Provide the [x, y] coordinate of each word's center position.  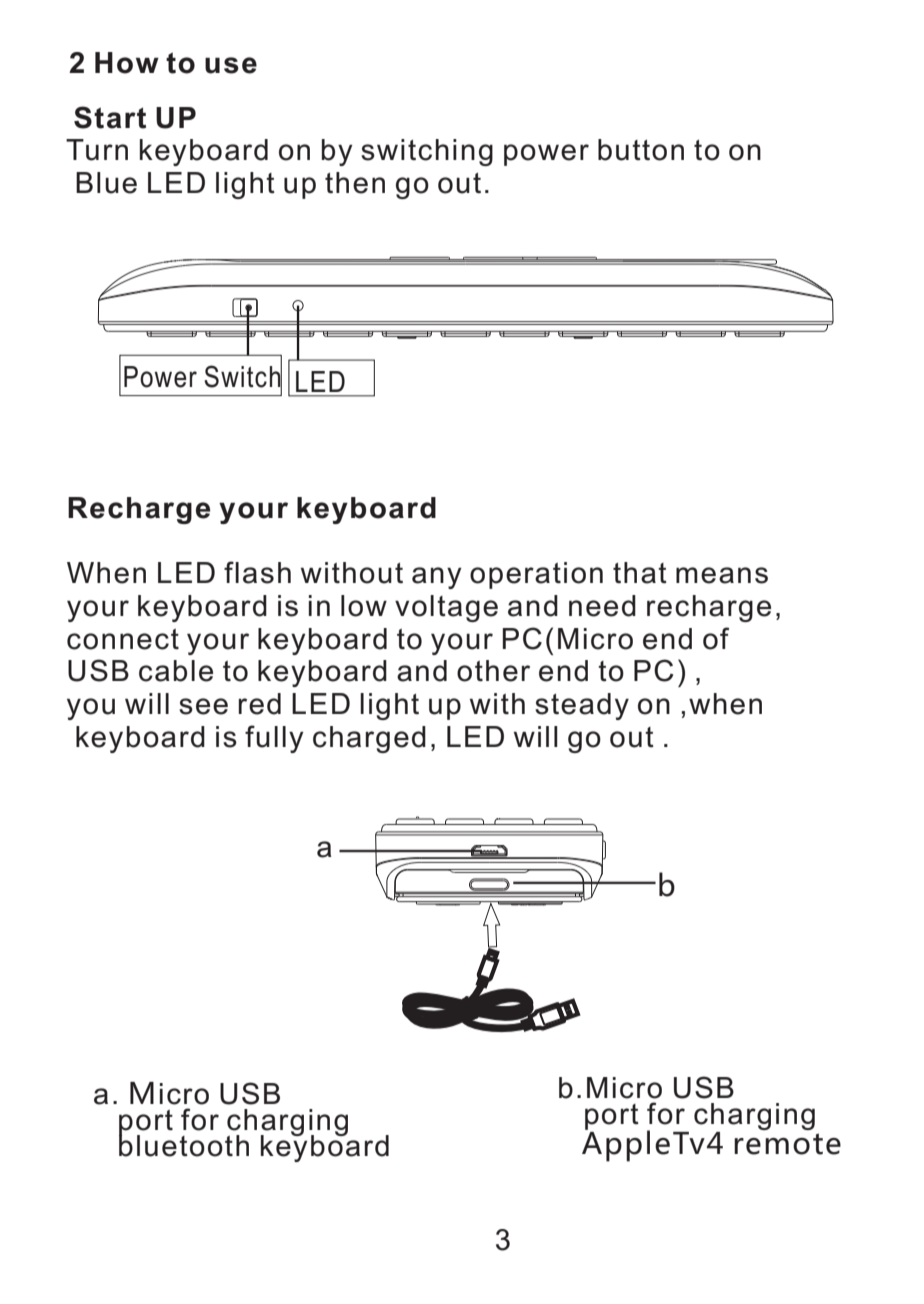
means [722, 575]
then [355, 183]
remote [787, 1144]
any [437, 578]
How [127, 63]
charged [369, 739]
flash [257, 572]
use [231, 65]
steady [582, 706]
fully [274, 739]
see [203, 706]
